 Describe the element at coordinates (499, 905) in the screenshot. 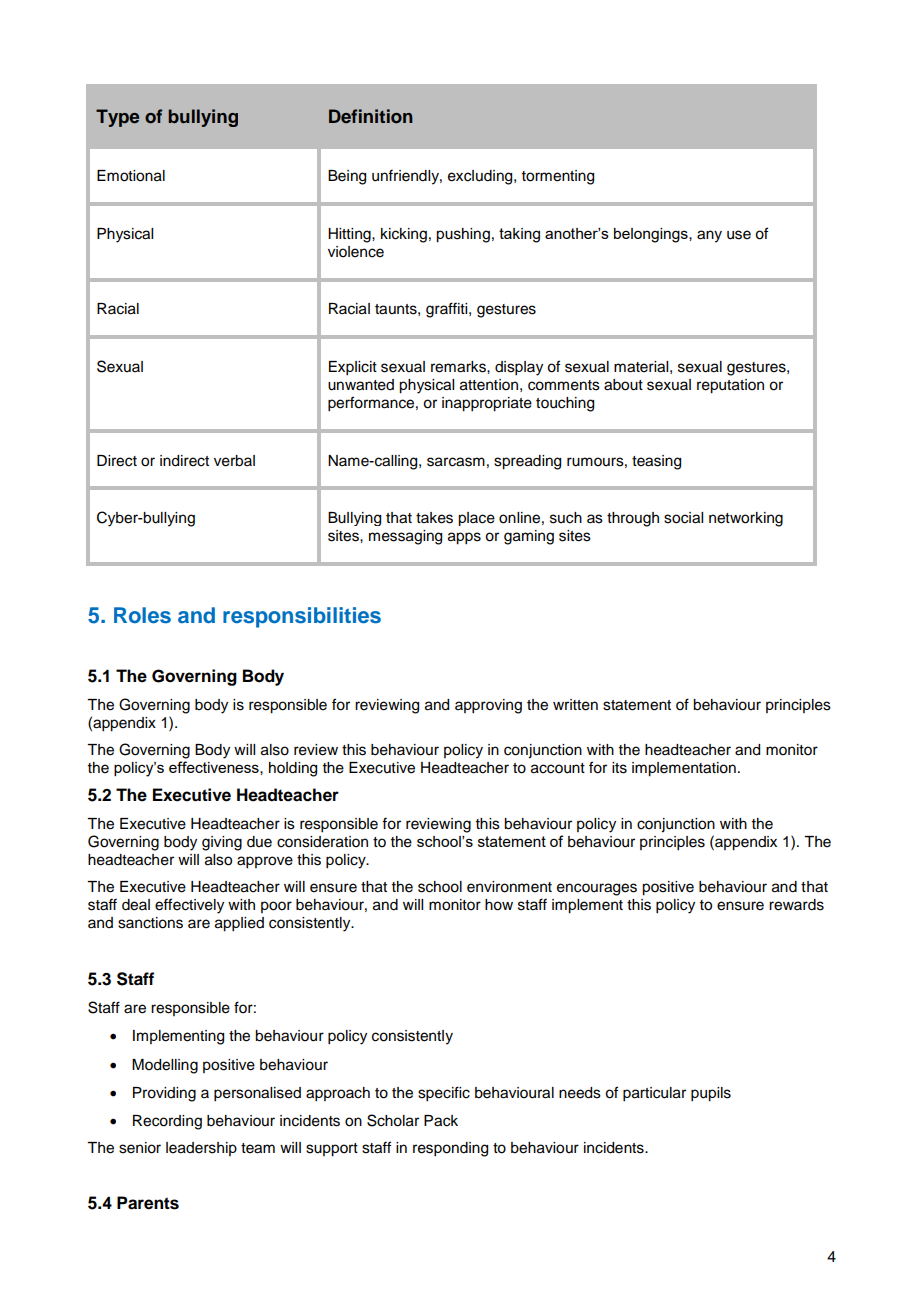

I see `how` at that location.
